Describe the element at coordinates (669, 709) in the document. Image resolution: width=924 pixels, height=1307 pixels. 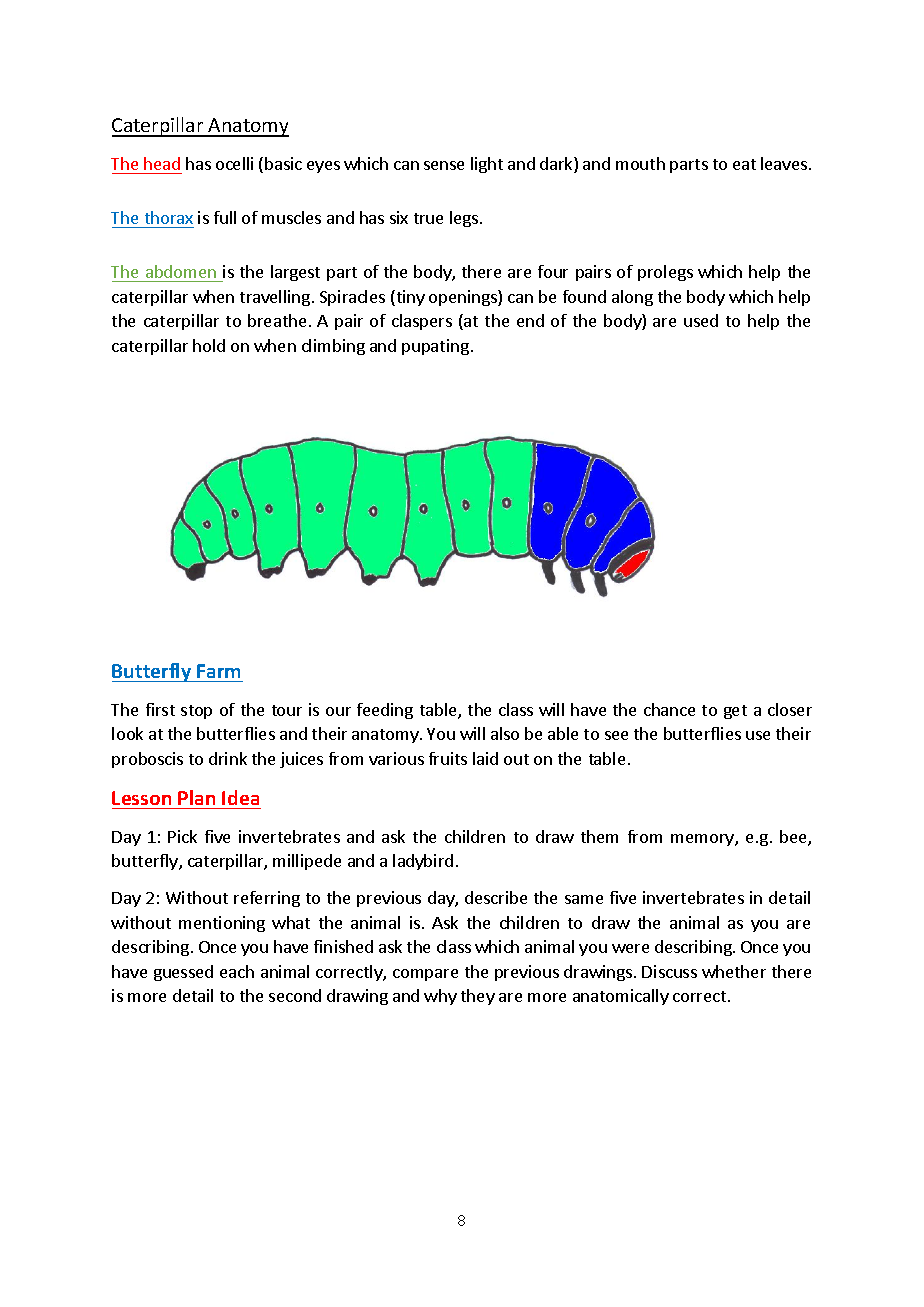
I see `chance` at that location.
